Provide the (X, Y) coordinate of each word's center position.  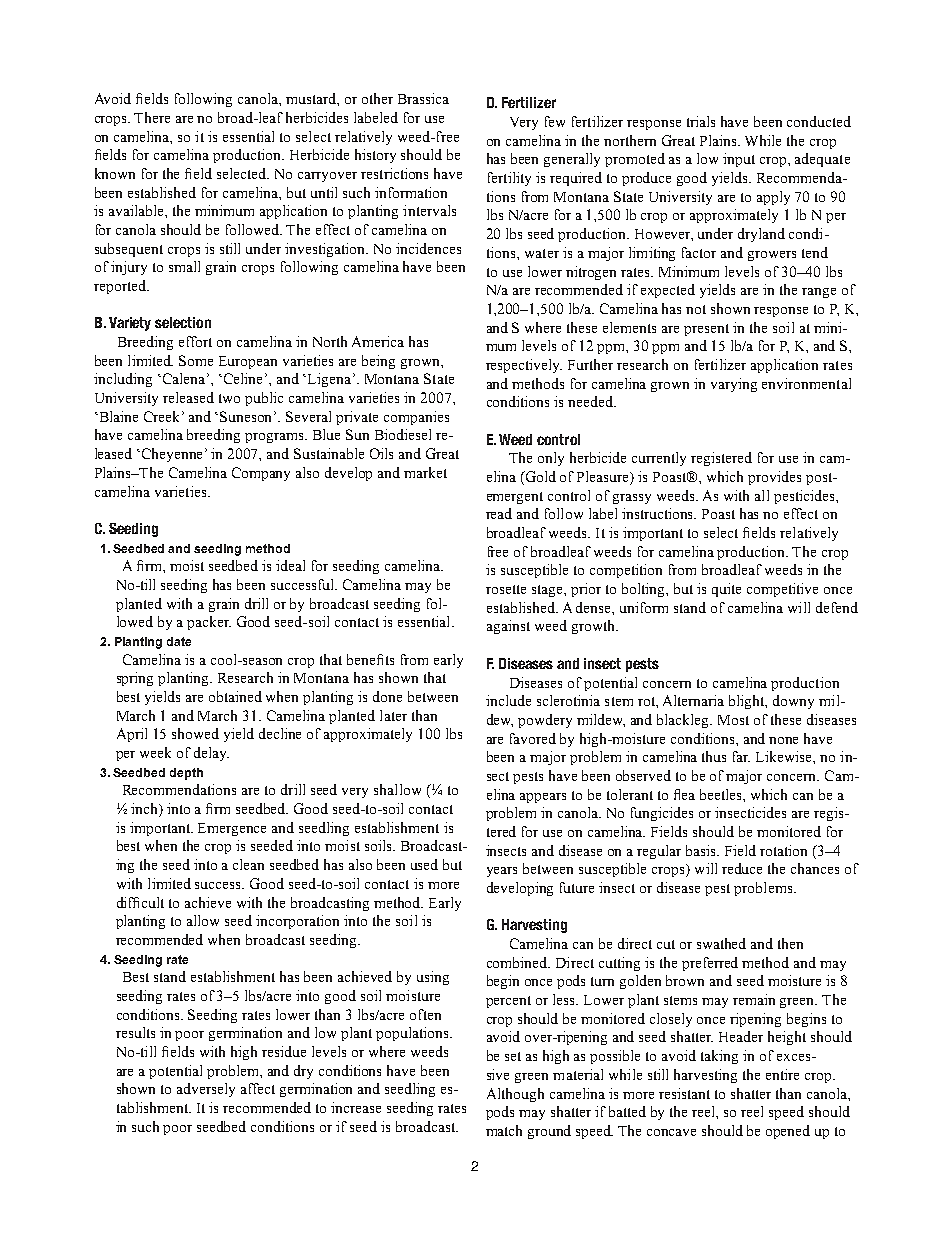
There (152, 117)
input (739, 160)
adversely (206, 1090)
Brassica (423, 98)
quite (726, 590)
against (508, 627)
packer (209, 623)
